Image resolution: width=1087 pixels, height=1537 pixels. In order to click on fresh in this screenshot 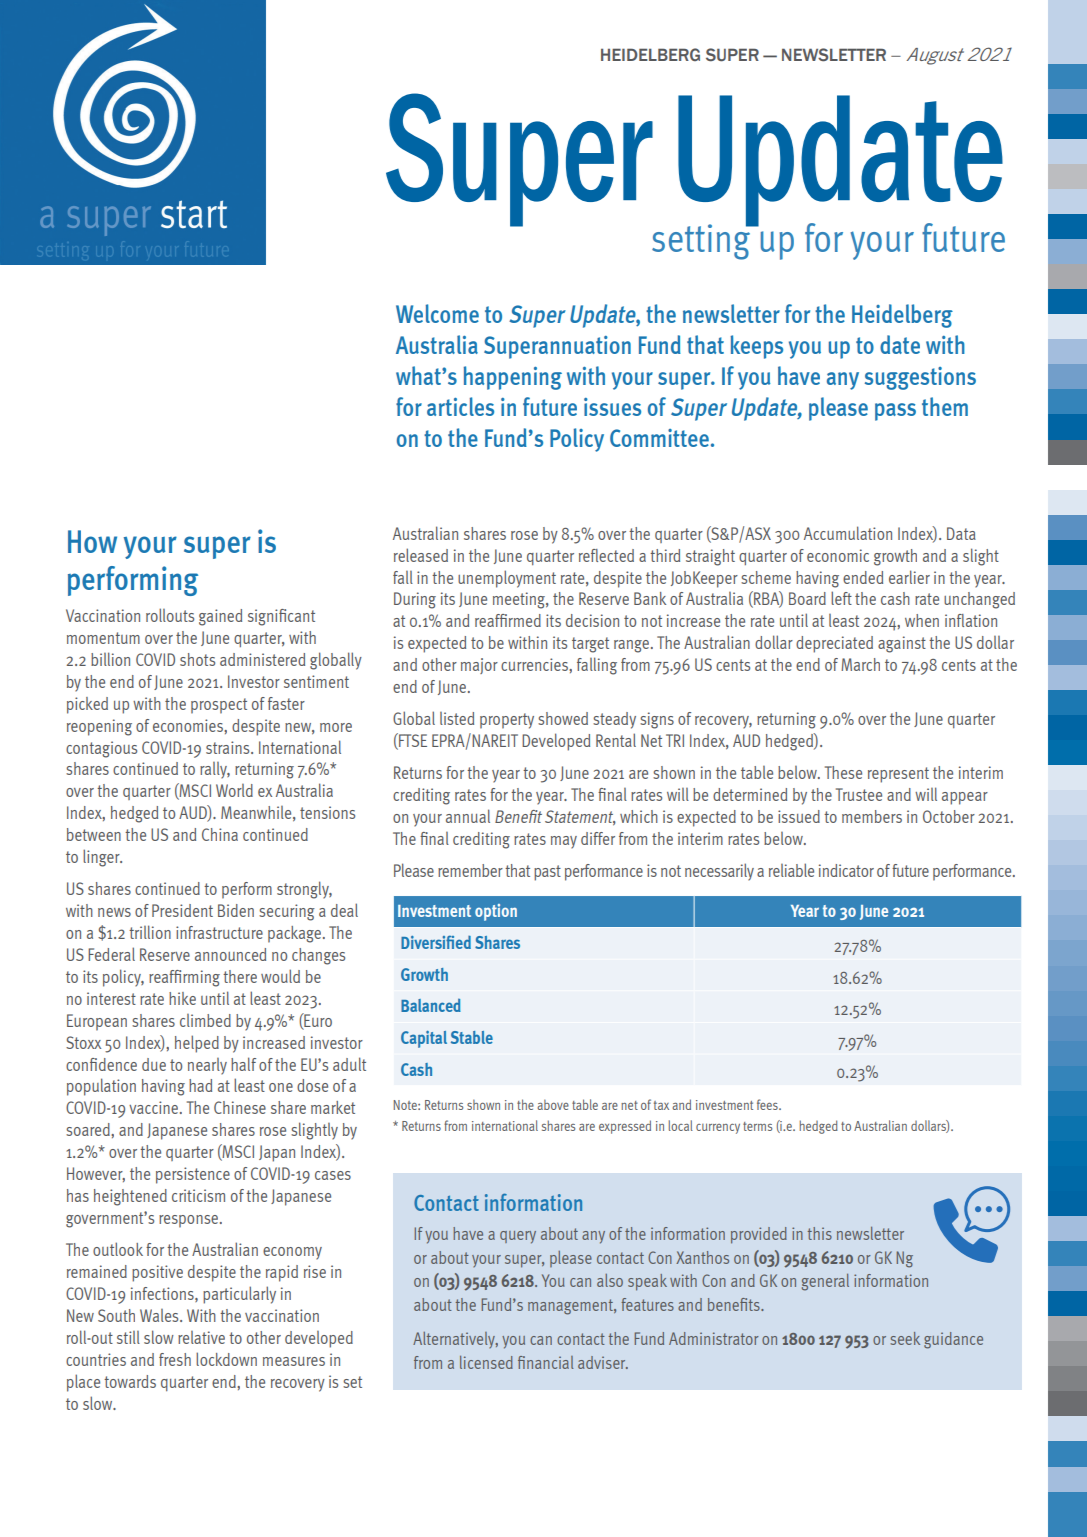, I will do `click(175, 1359)`.
